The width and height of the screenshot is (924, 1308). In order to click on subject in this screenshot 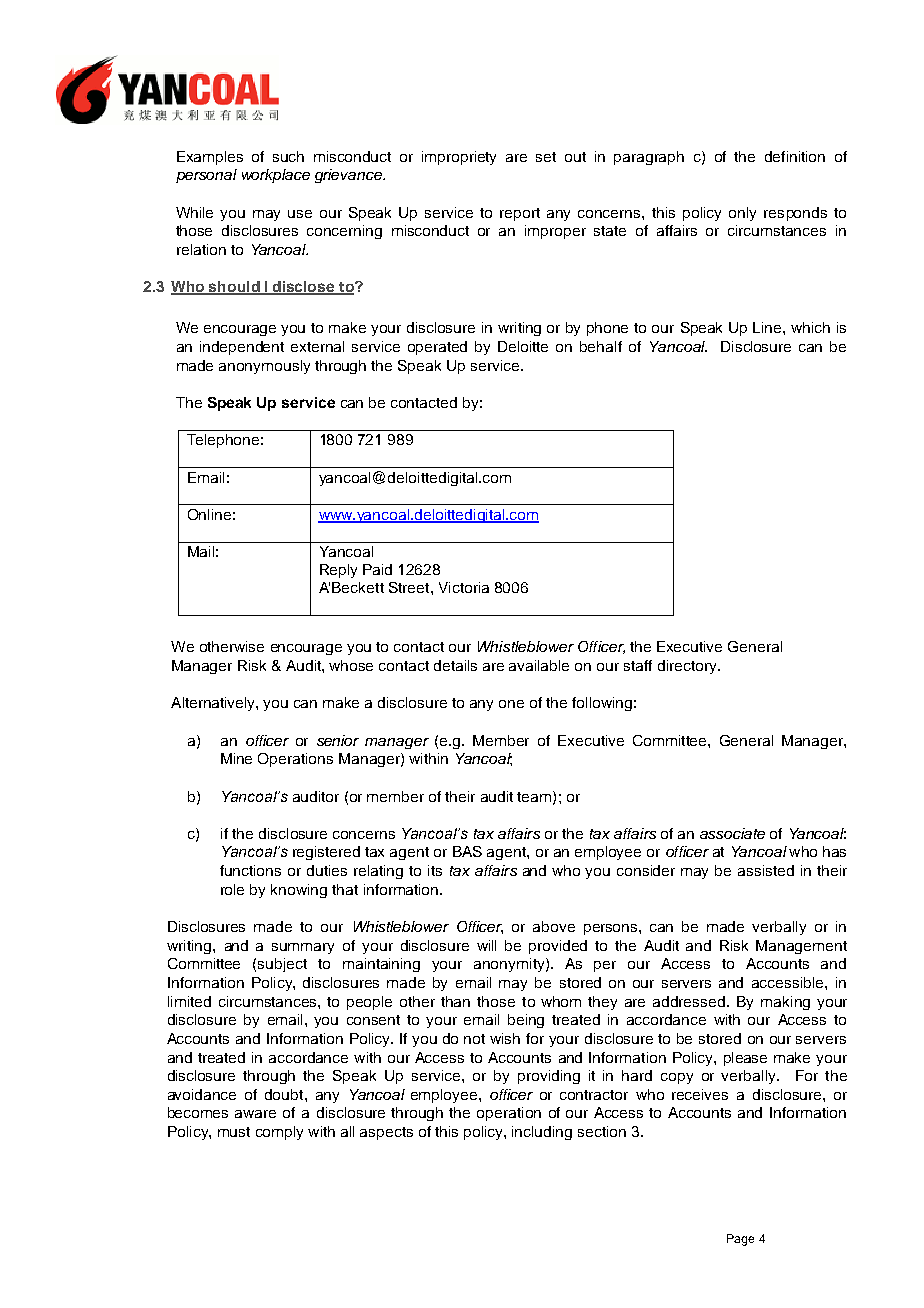, I will do `click(282, 965)`.
